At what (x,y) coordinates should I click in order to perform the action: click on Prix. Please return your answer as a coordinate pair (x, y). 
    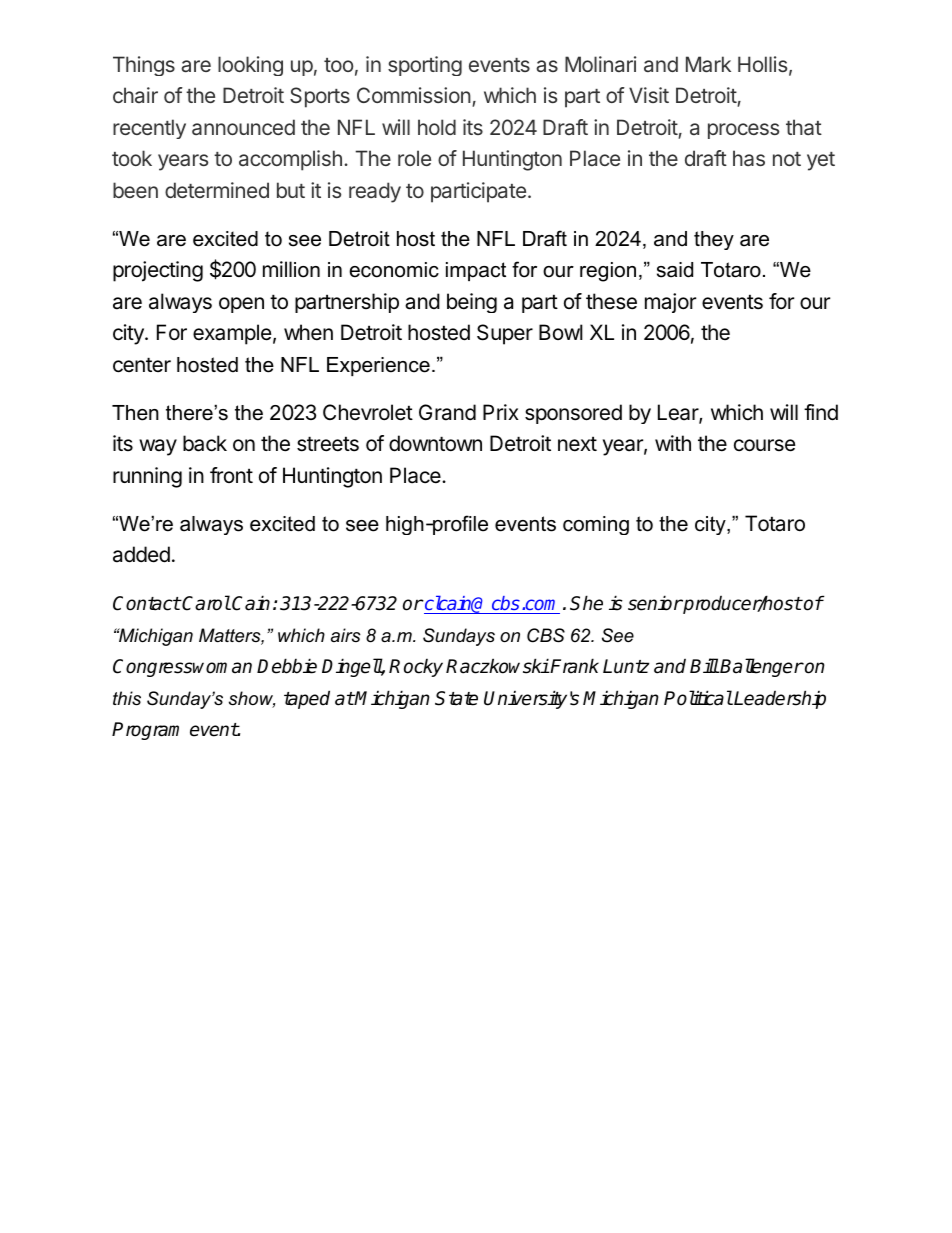
    Looking at the image, I should click on (501, 412).
